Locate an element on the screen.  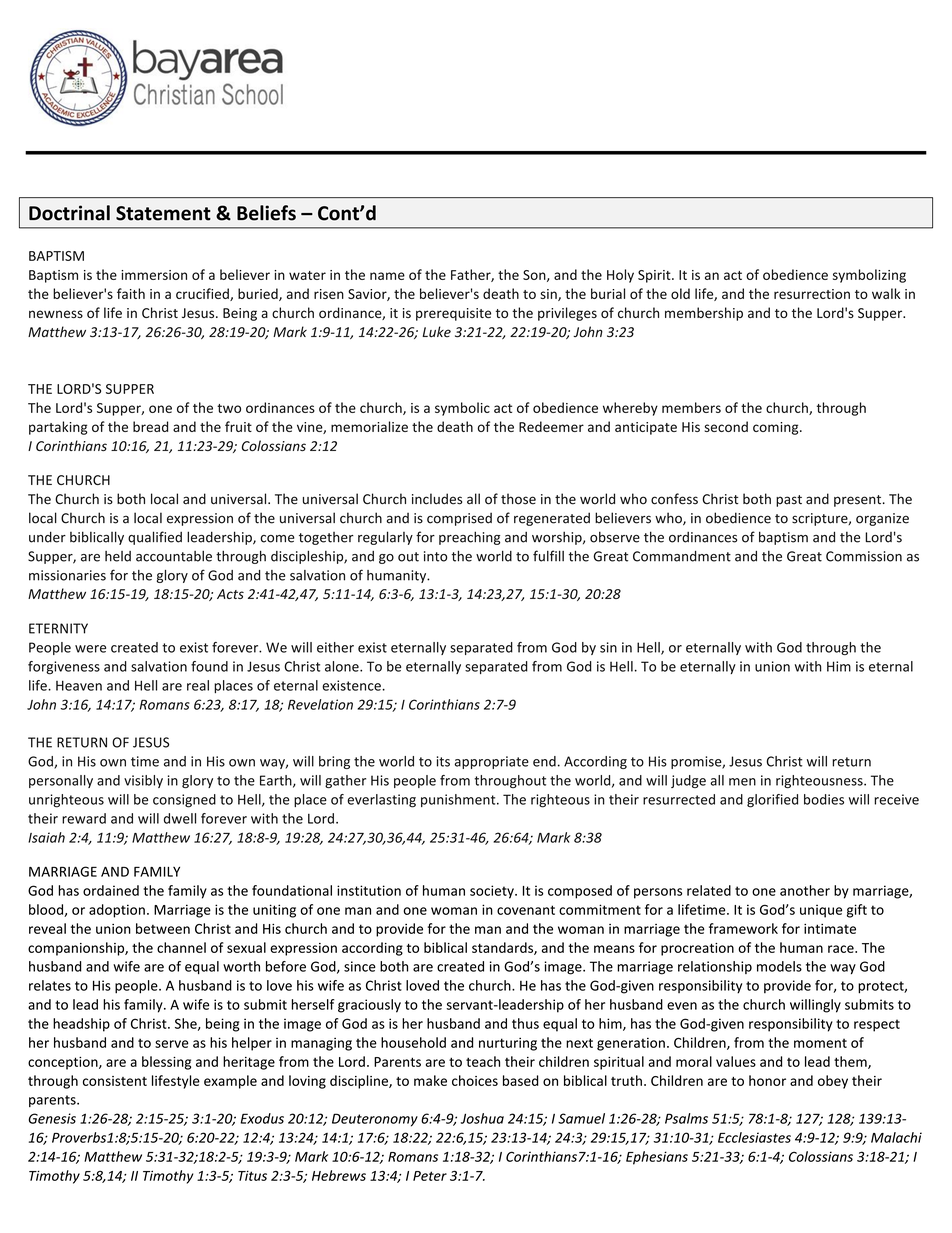
Genesis is located at coordinates (52, 1118).
